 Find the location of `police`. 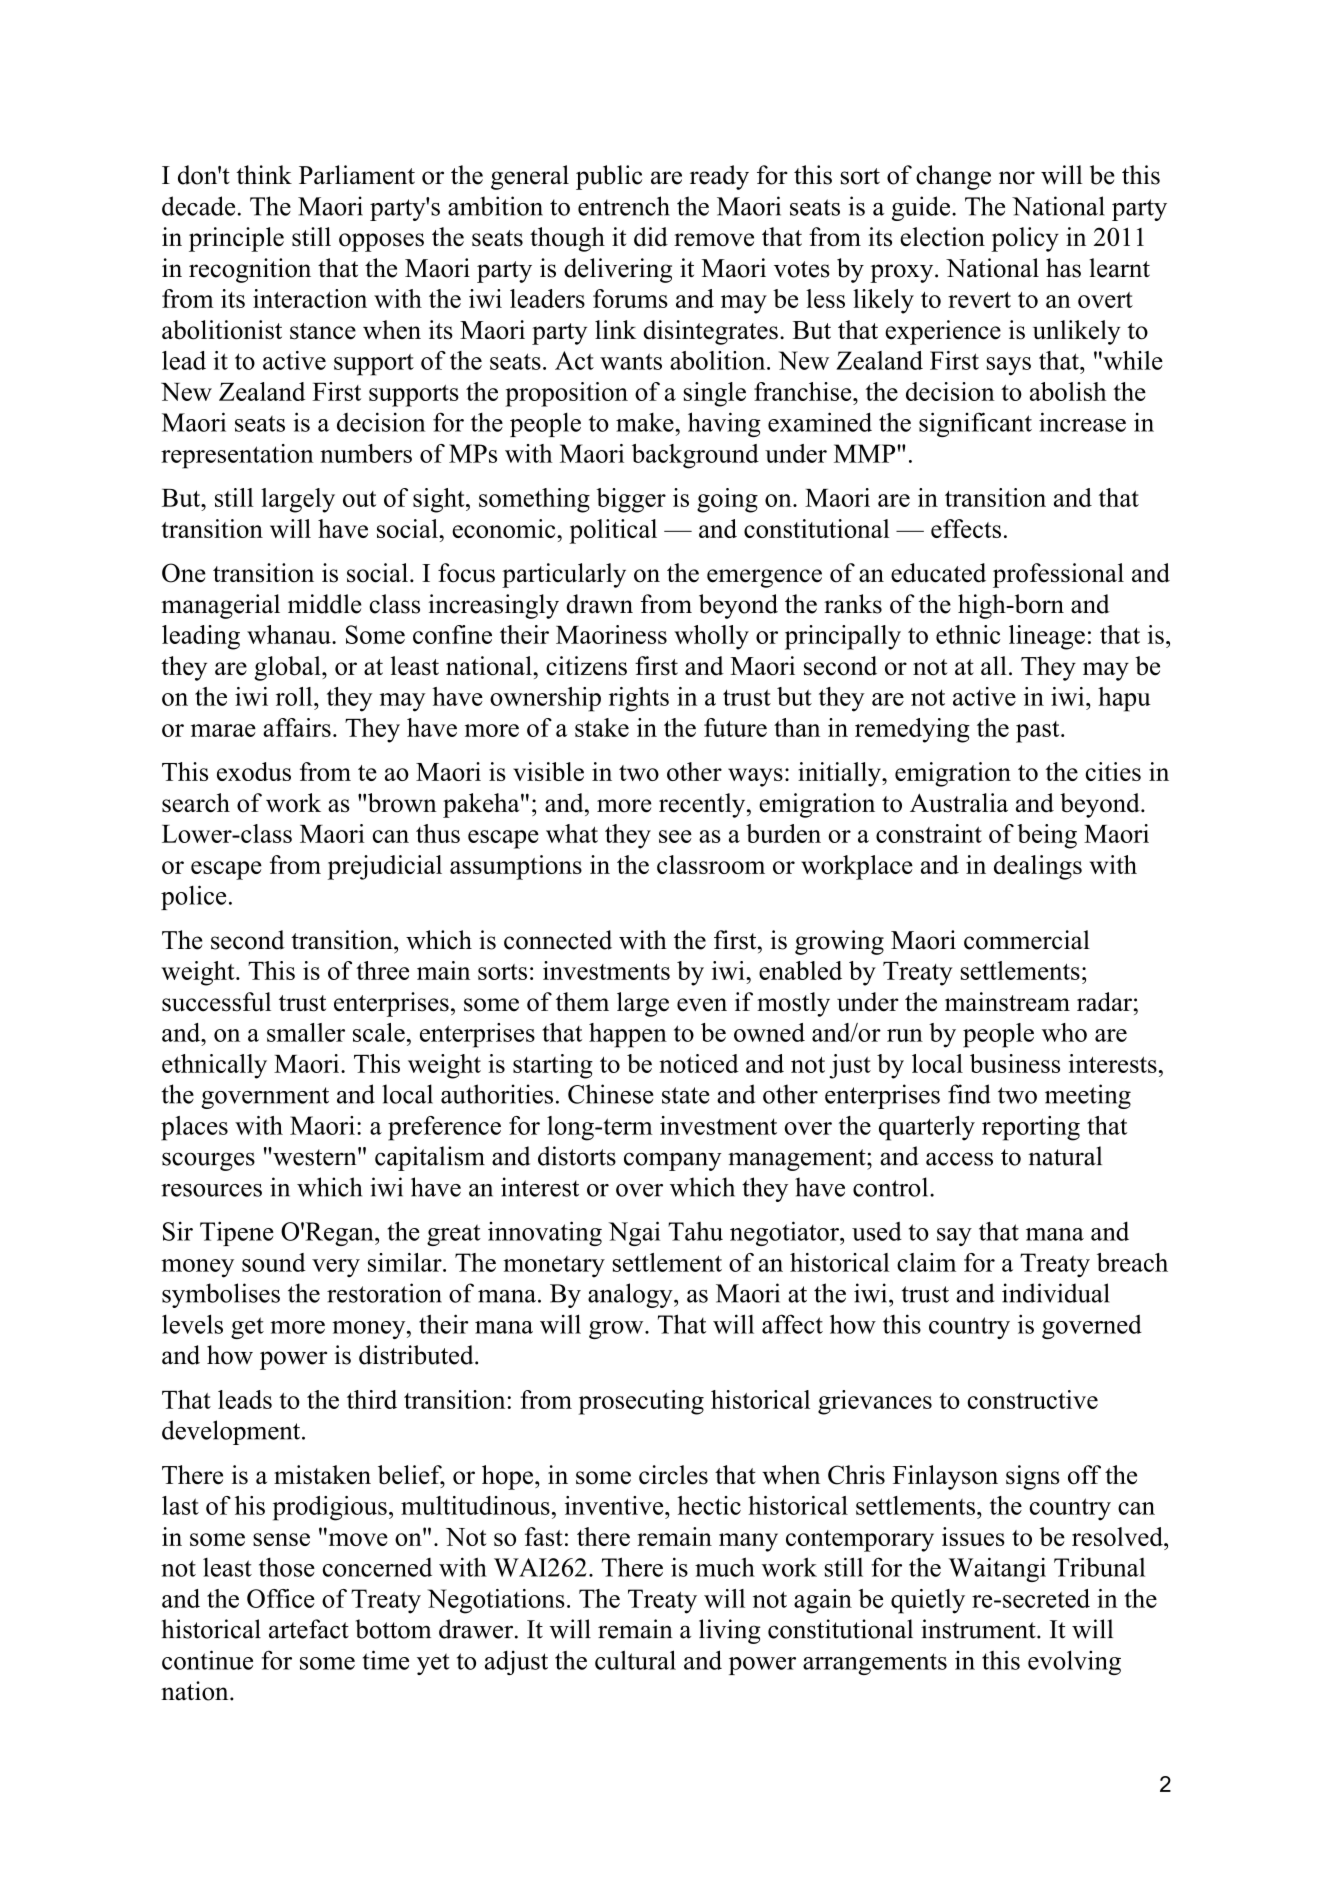

police is located at coordinates (193, 897).
